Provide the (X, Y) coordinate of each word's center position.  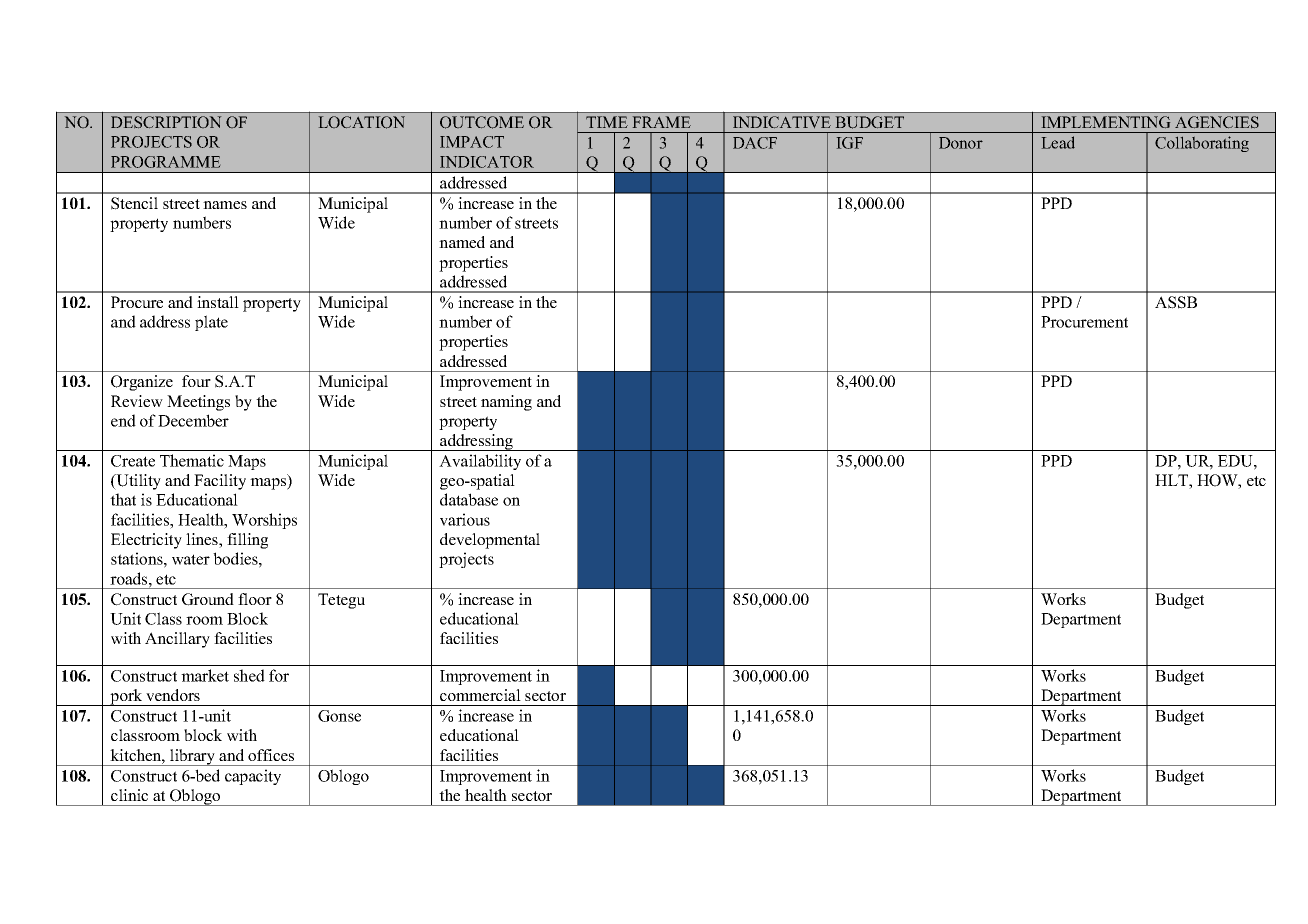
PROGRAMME (165, 162)
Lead (1058, 142)
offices (271, 755)
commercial (480, 695)
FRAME (661, 122)
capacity (253, 777)
